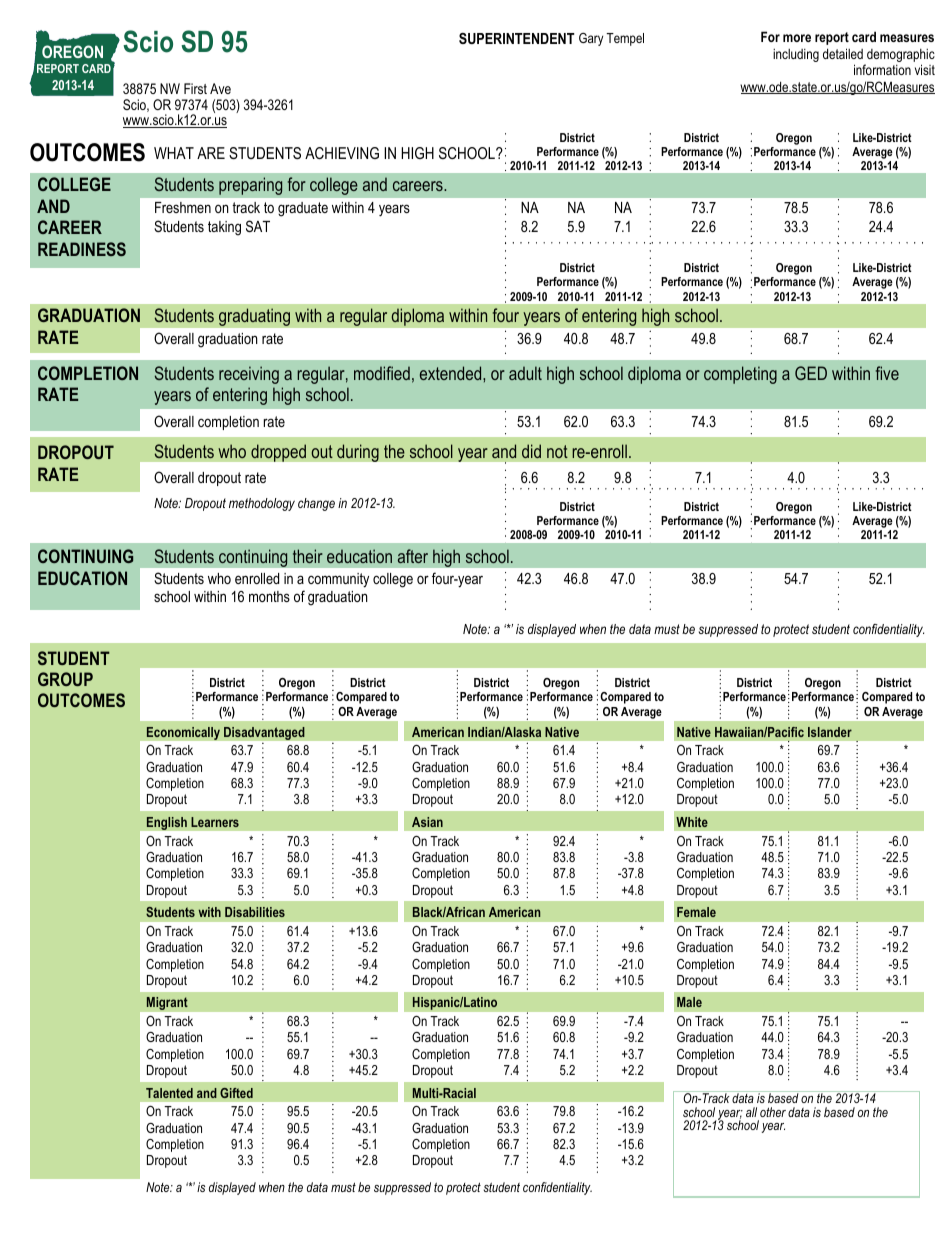 The image size is (952, 1233). What do you see at coordinates (517, 38) in the screenshot?
I see `SUPERINTENDENT` at bounding box center [517, 38].
